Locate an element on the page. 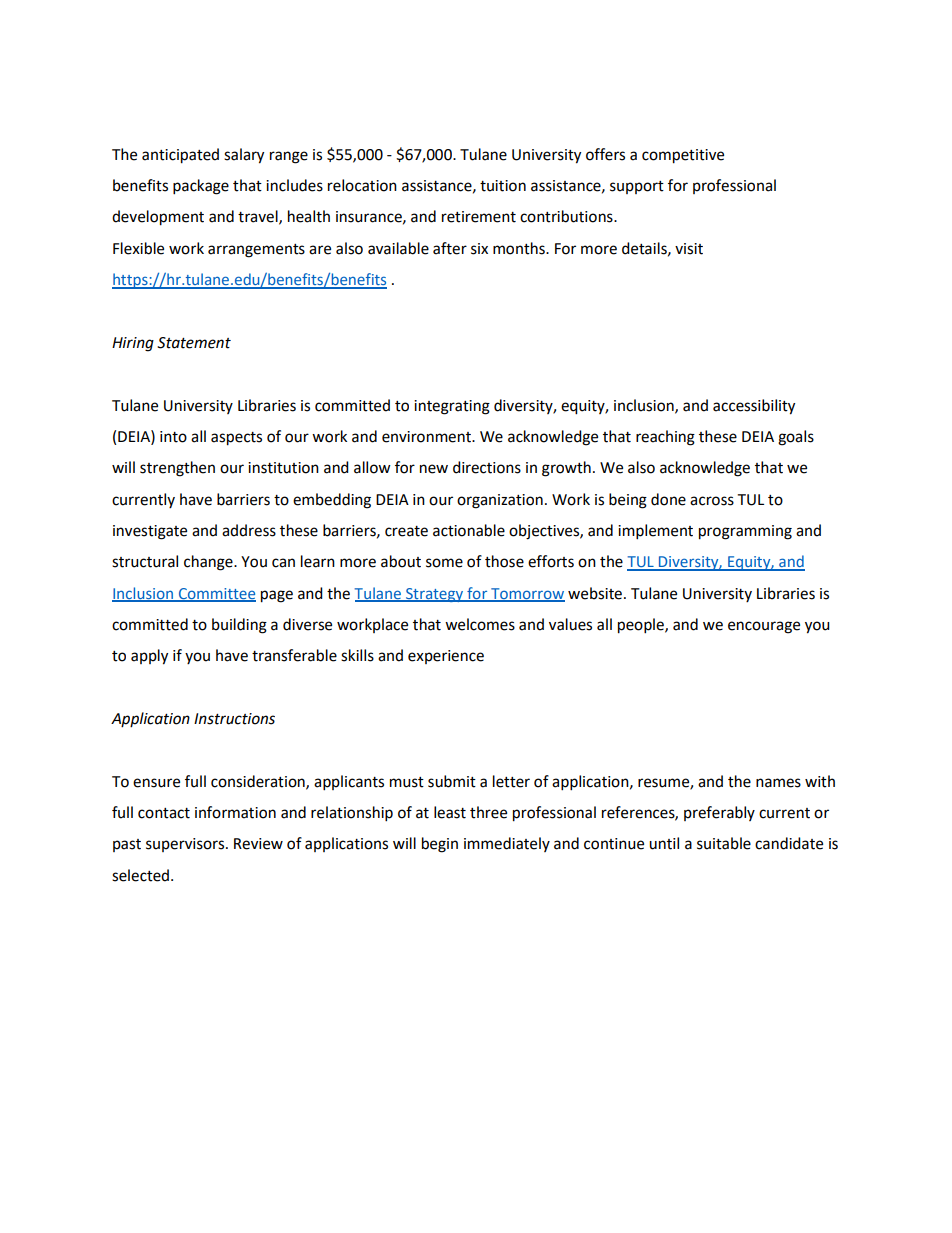 The width and height of the page is (952, 1233). encourage is located at coordinates (764, 627).
